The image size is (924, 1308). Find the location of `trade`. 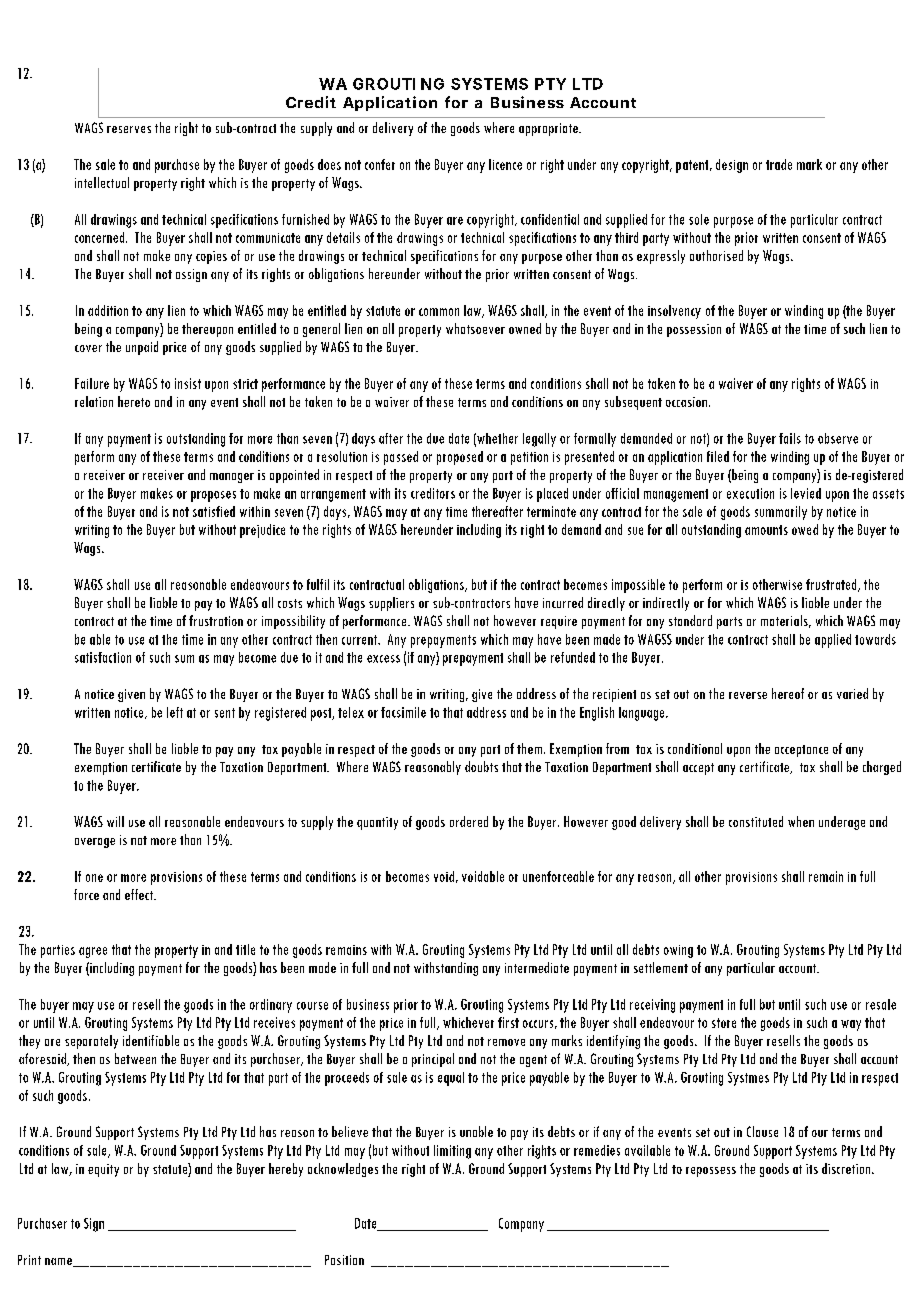

trade is located at coordinates (779, 164).
